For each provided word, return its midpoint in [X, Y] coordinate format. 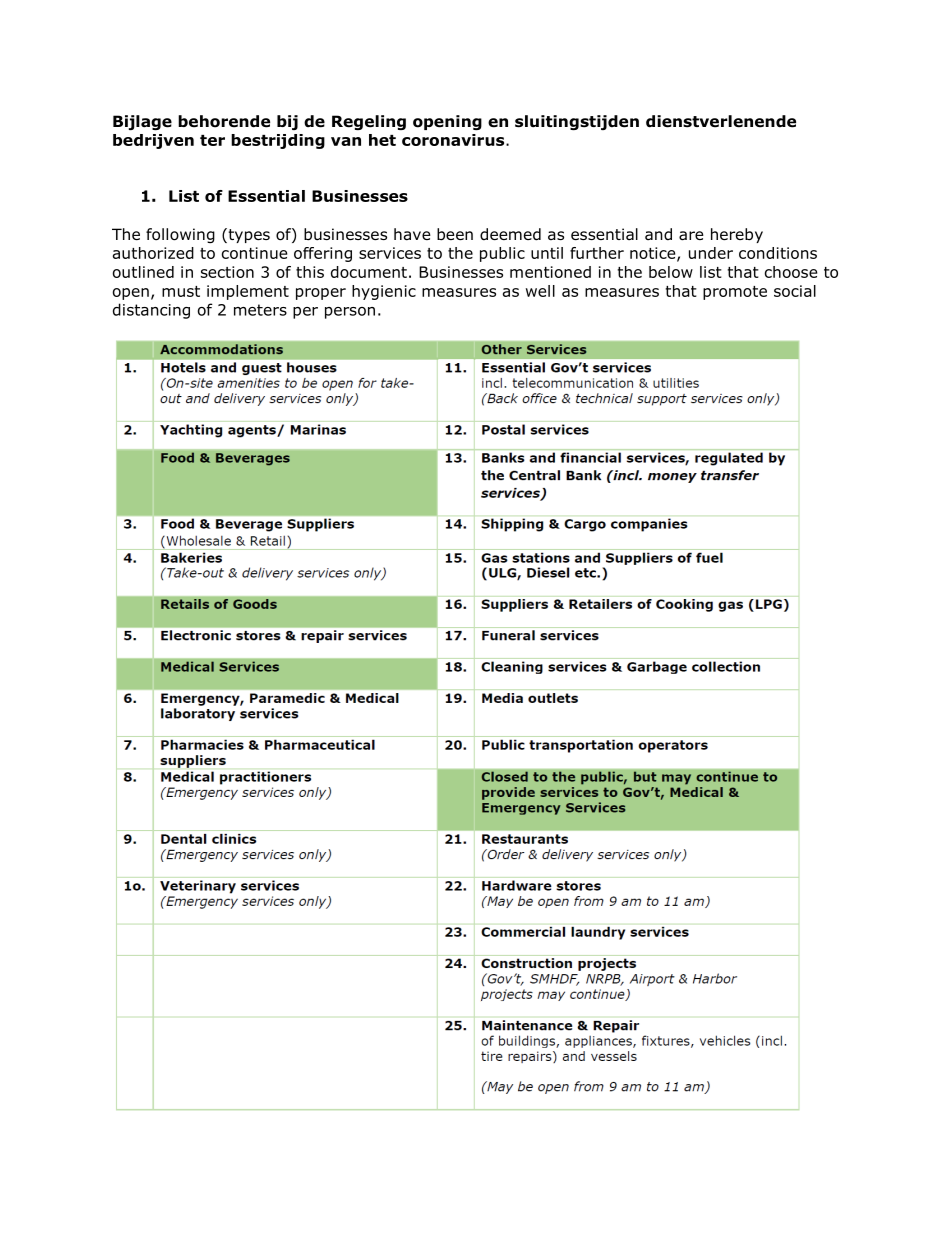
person [350, 313]
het [382, 140]
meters [260, 310]
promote [735, 293]
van [346, 141]
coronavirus [454, 140]
